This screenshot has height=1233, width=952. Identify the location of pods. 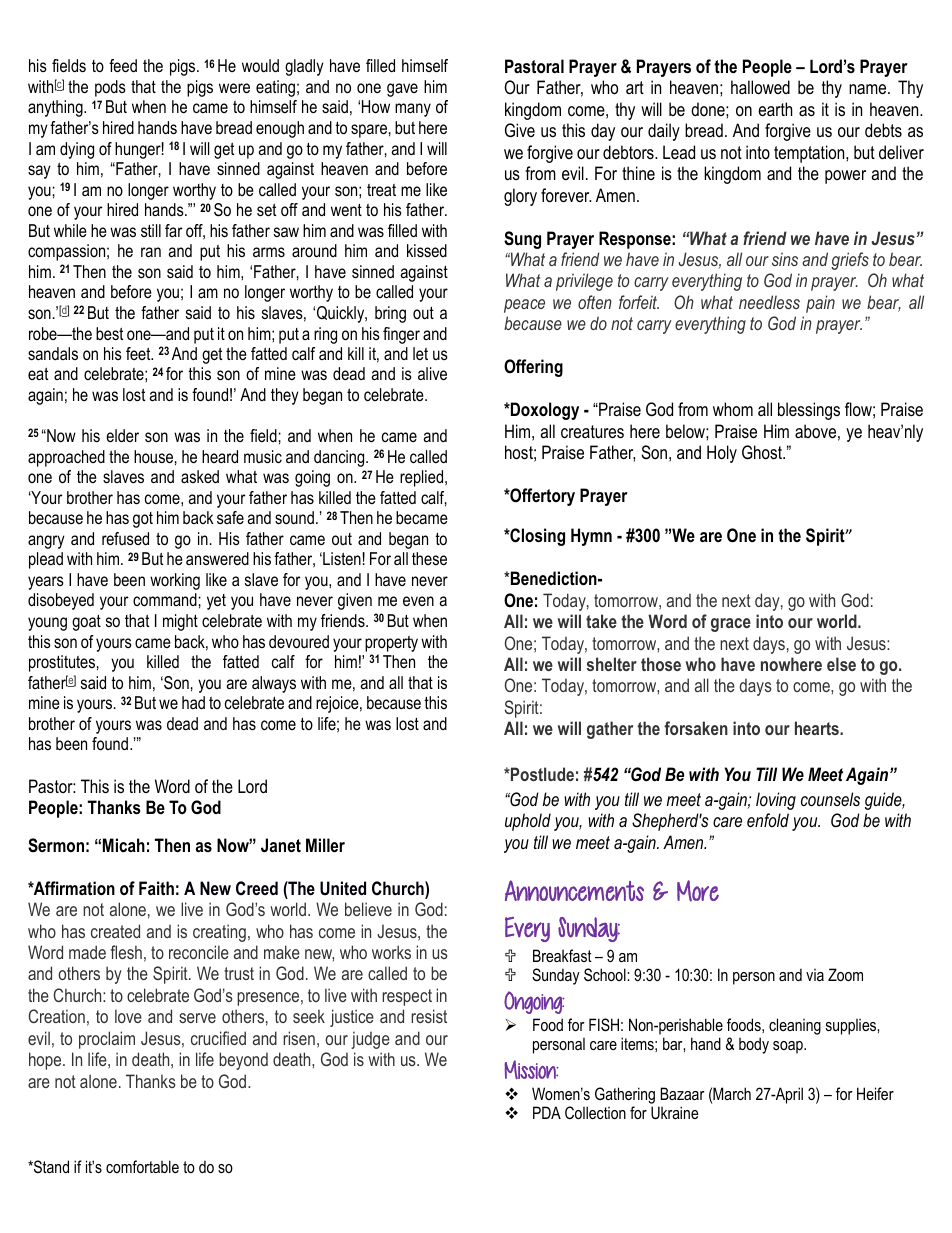
(110, 88).
